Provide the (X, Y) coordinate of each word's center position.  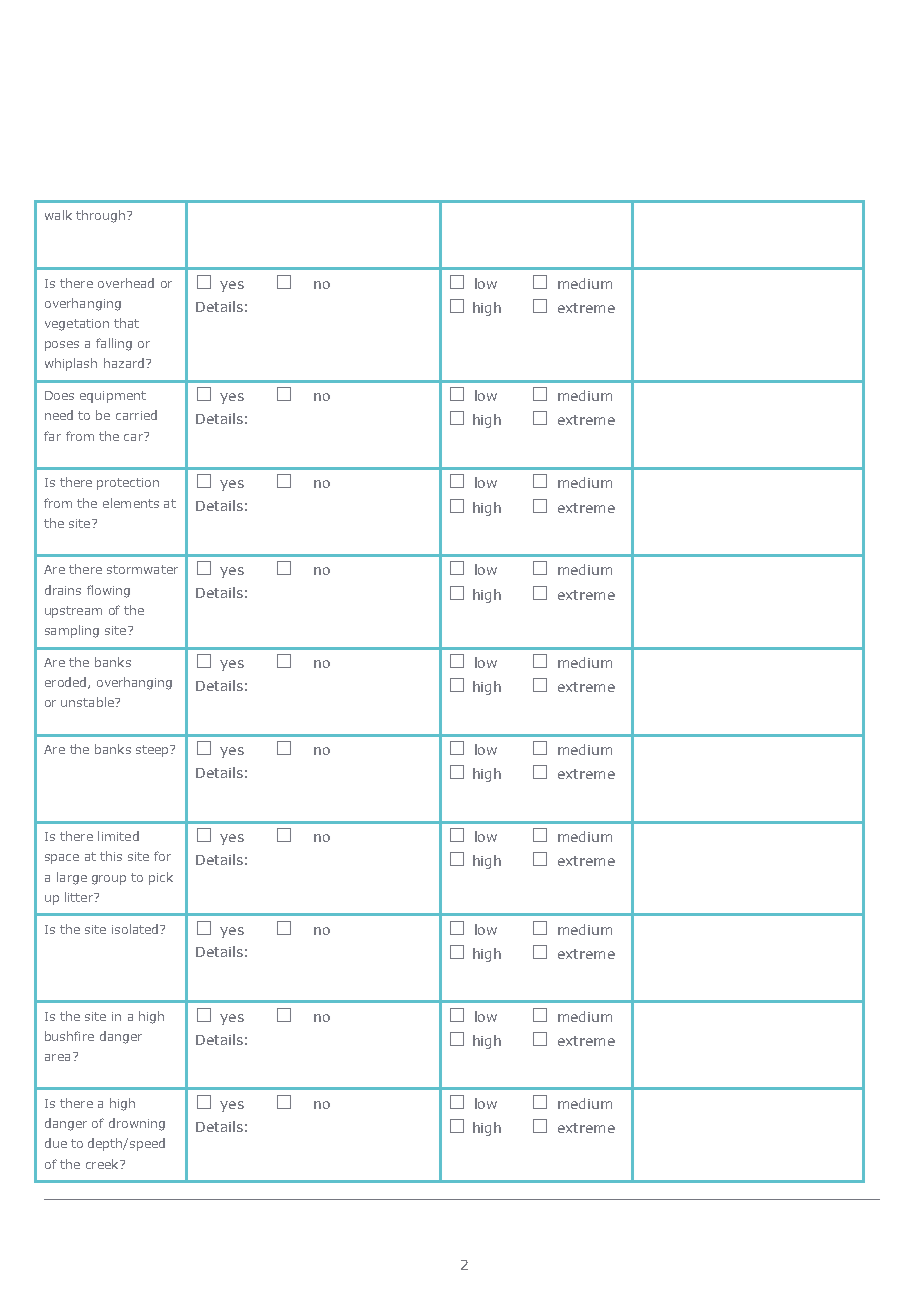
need (59, 415)
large (72, 878)
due (56, 1143)
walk (58, 215)
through (100, 216)
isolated (136, 929)
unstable (88, 702)
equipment (113, 397)
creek (103, 1164)
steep (153, 751)
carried (136, 415)
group (109, 880)
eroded (65, 682)
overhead (126, 283)
